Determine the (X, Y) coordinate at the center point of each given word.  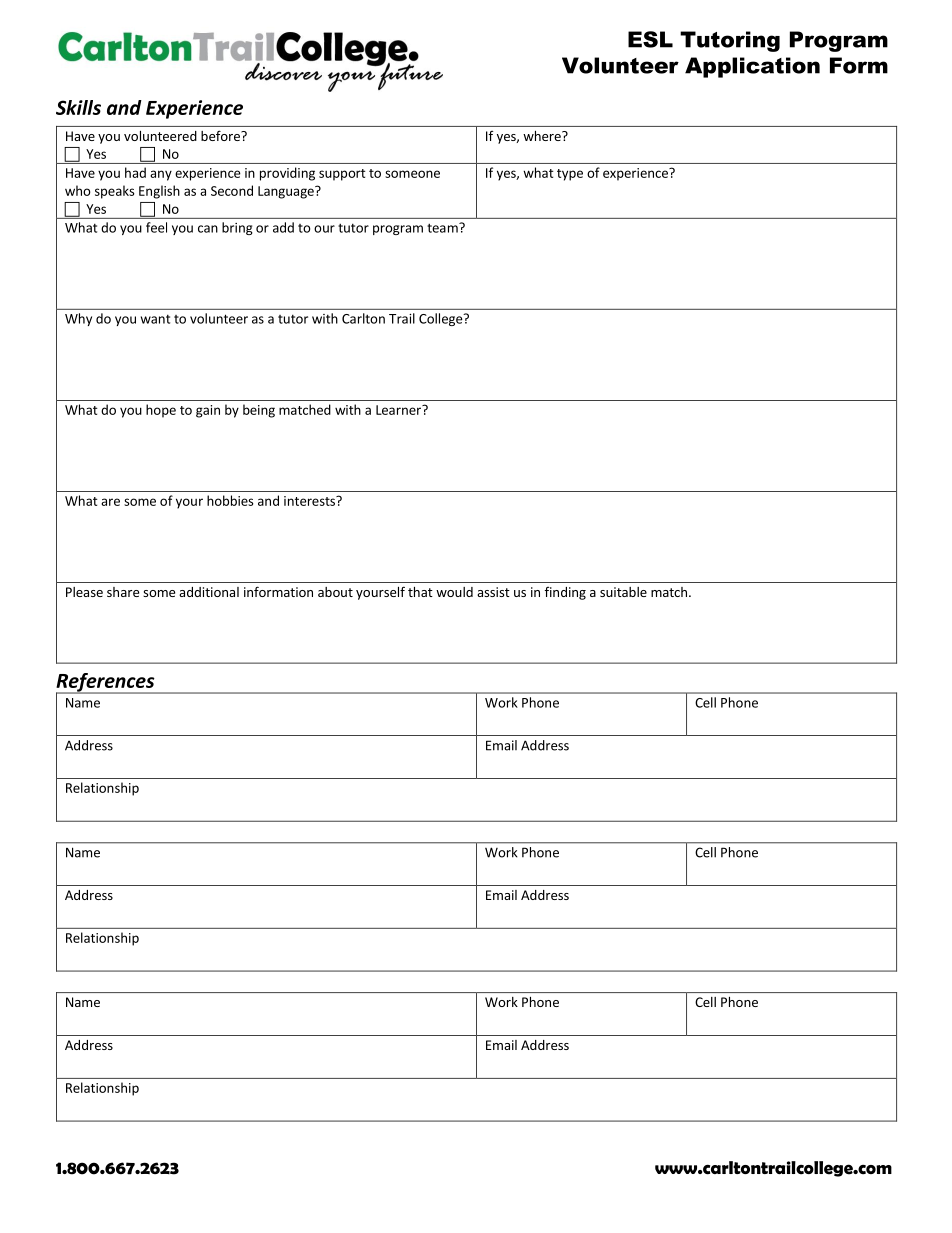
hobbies (230, 500)
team (443, 228)
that (420, 592)
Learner (399, 410)
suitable (623, 592)
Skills (78, 107)
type (570, 175)
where (543, 136)
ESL (650, 39)
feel (156, 227)
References (106, 683)
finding (565, 593)
